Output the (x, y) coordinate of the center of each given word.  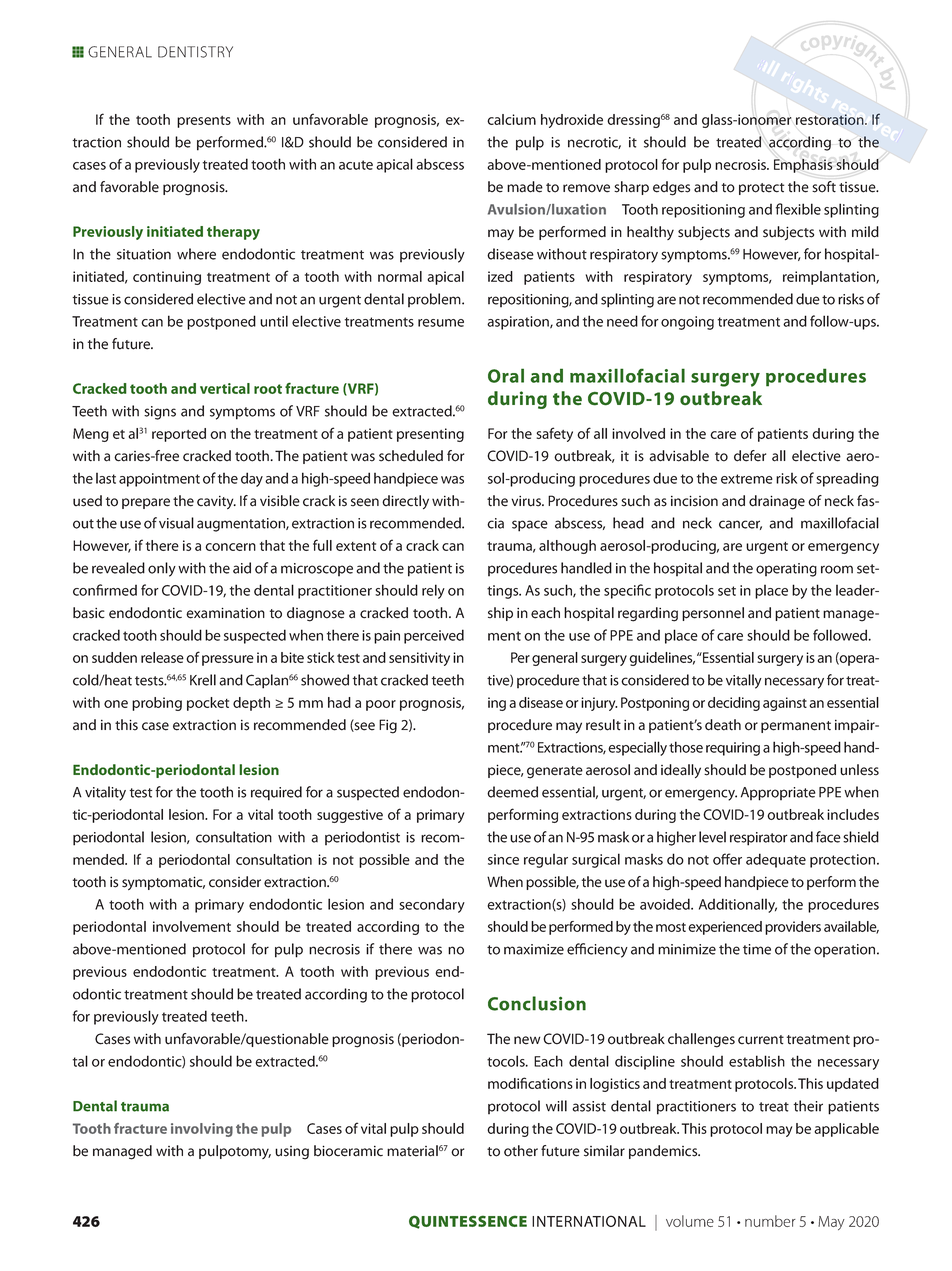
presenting (430, 435)
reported (179, 435)
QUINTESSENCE (468, 1222)
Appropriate (778, 794)
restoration (831, 119)
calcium (511, 119)
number (770, 1221)
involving (202, 1130)
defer (750, 456)
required (276, 793)
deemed (512, 792)
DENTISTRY (195, 52)
